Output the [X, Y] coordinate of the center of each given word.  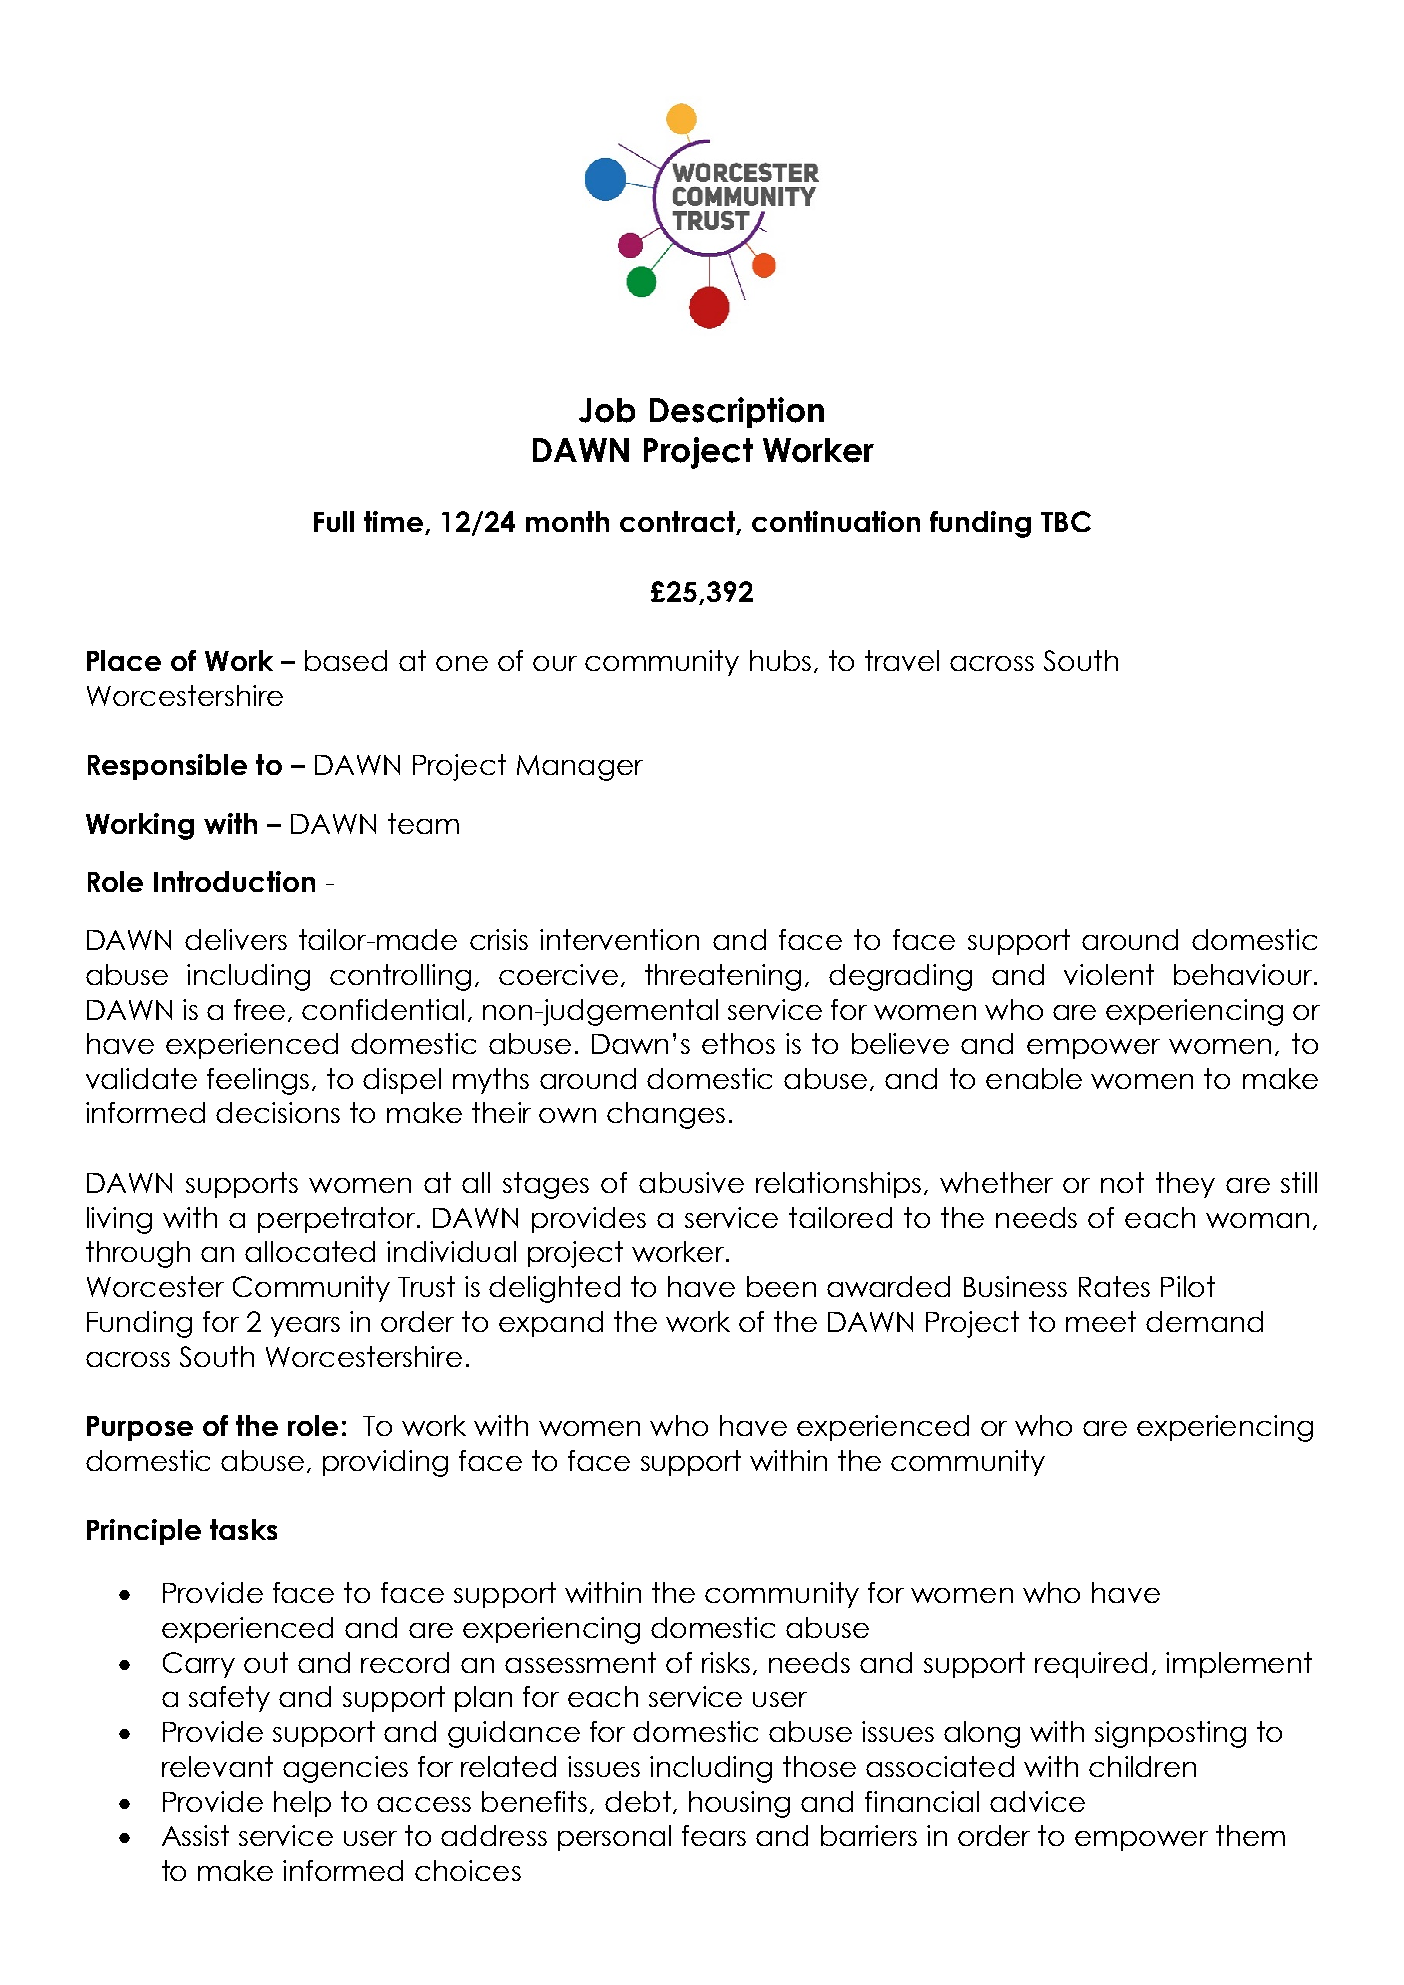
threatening [723, 977]
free [259, 1009]
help [302, 1804]
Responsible [167, 767]
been [781, 1286]
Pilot [1188, 1286]
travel [902, 660]
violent [1109, 974]
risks [726, 1662]
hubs [780, 660]
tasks [243, 1529]
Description [737, 412]
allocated [310, 1251]
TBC [1066, 521]
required [1091, 1665]
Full [334, 521]
